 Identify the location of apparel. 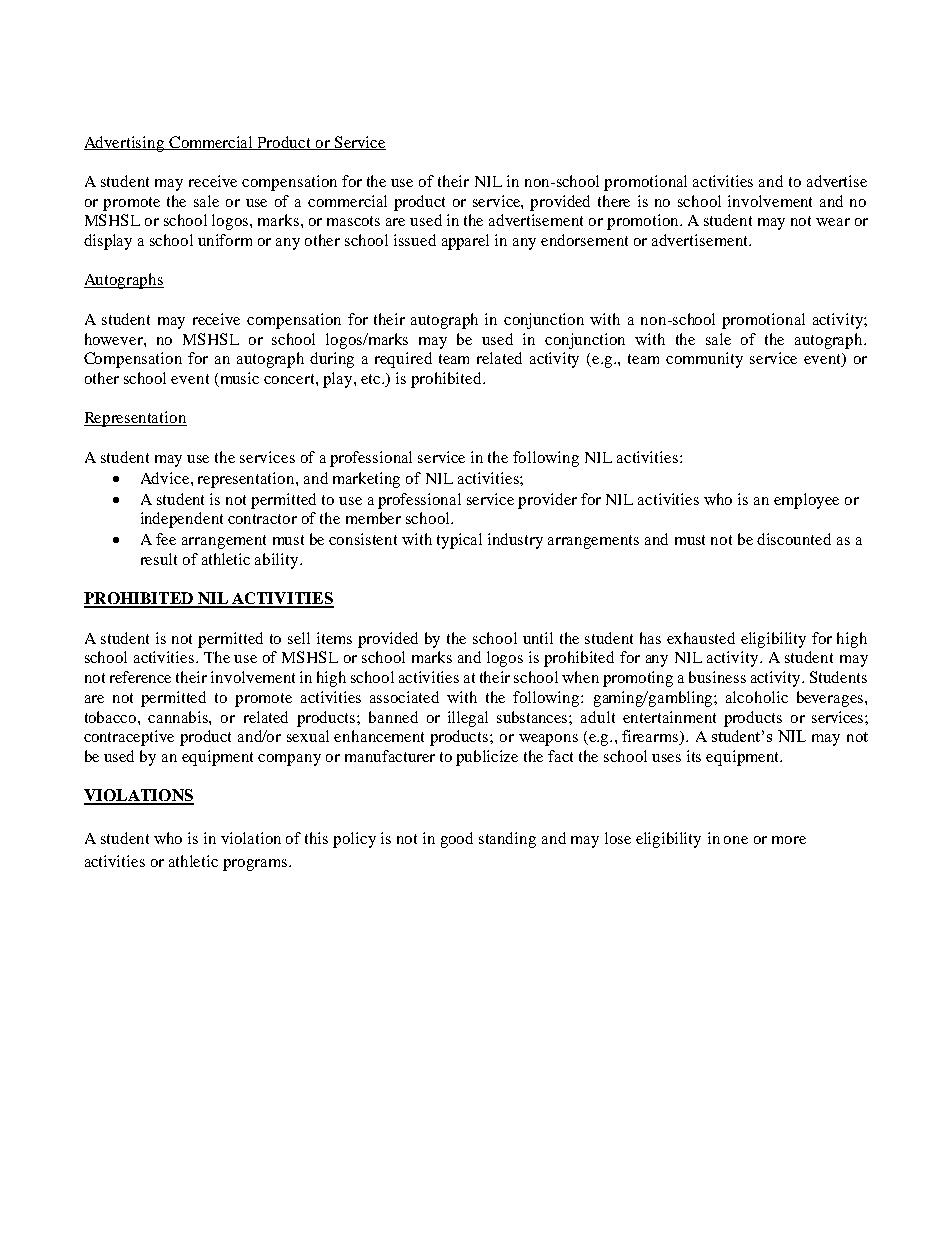
(465, 242).
